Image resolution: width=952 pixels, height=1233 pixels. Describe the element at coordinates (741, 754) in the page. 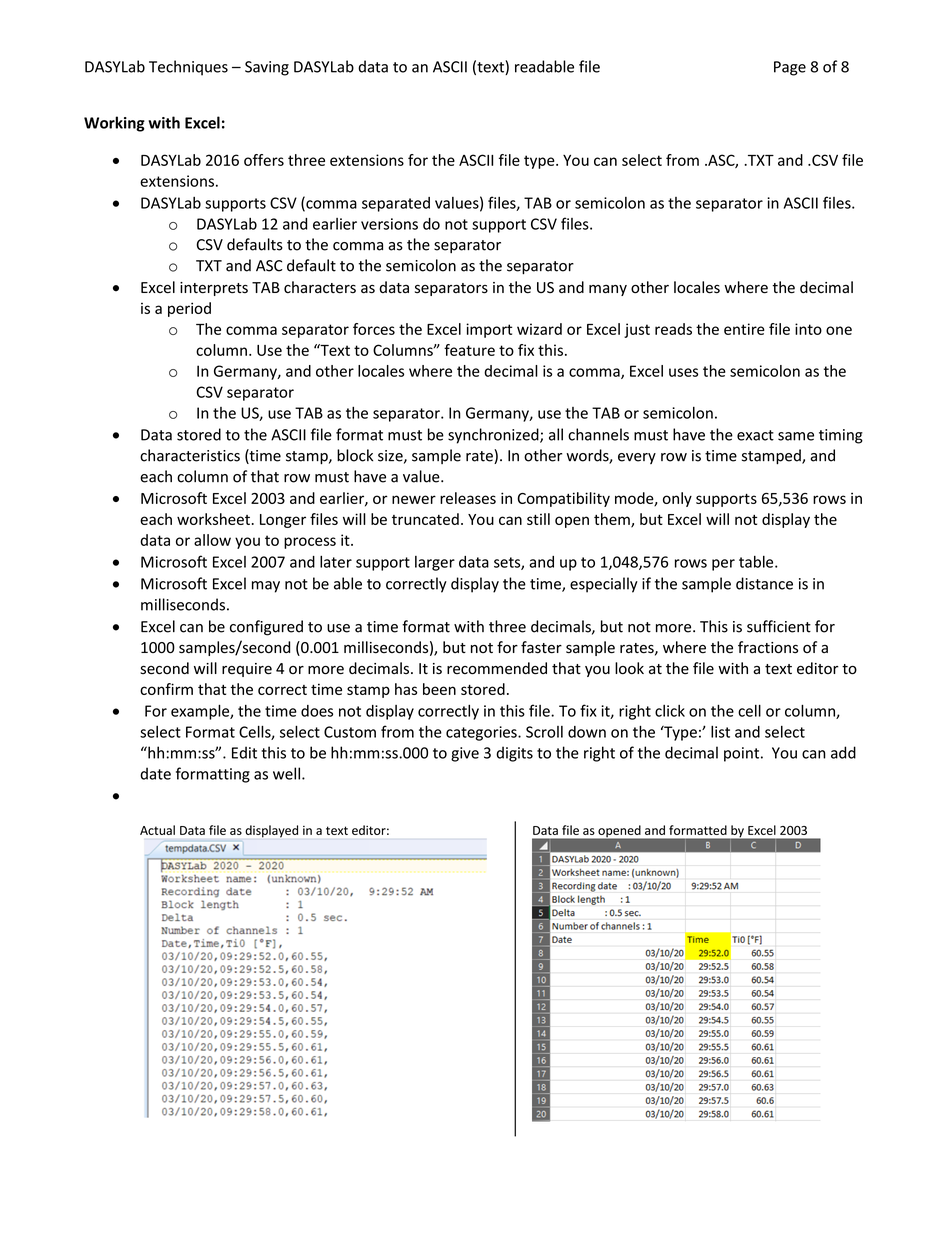

I see `point` at that location.
